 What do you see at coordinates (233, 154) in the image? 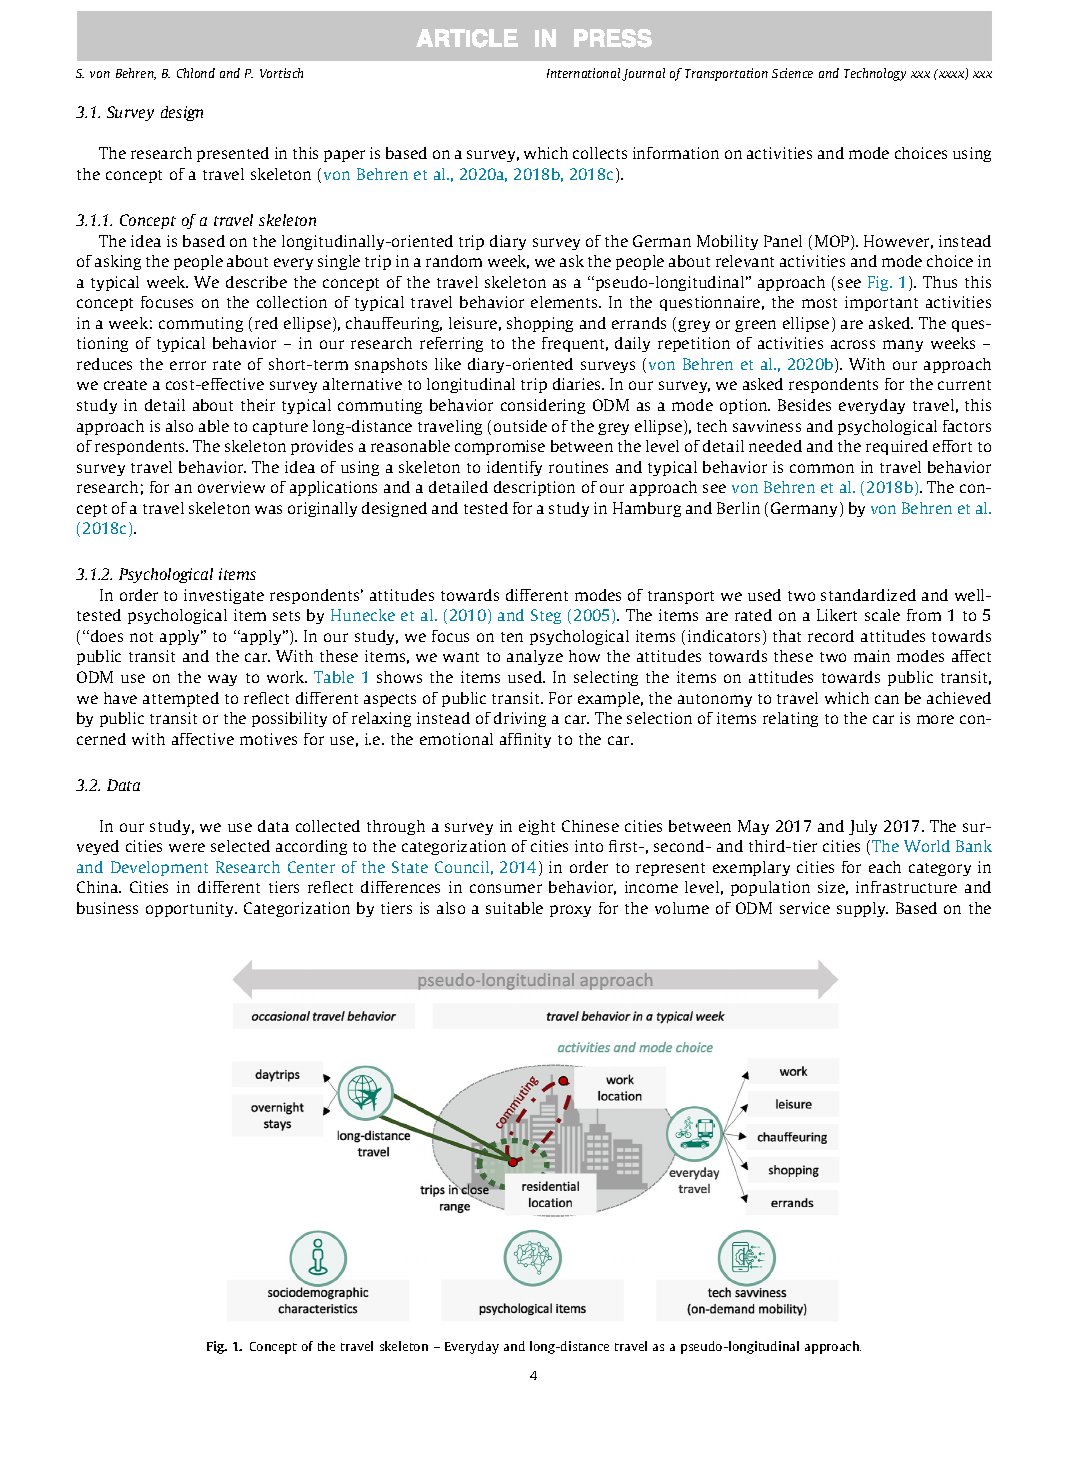
I see `presented` at bounding box center [233, 154].
